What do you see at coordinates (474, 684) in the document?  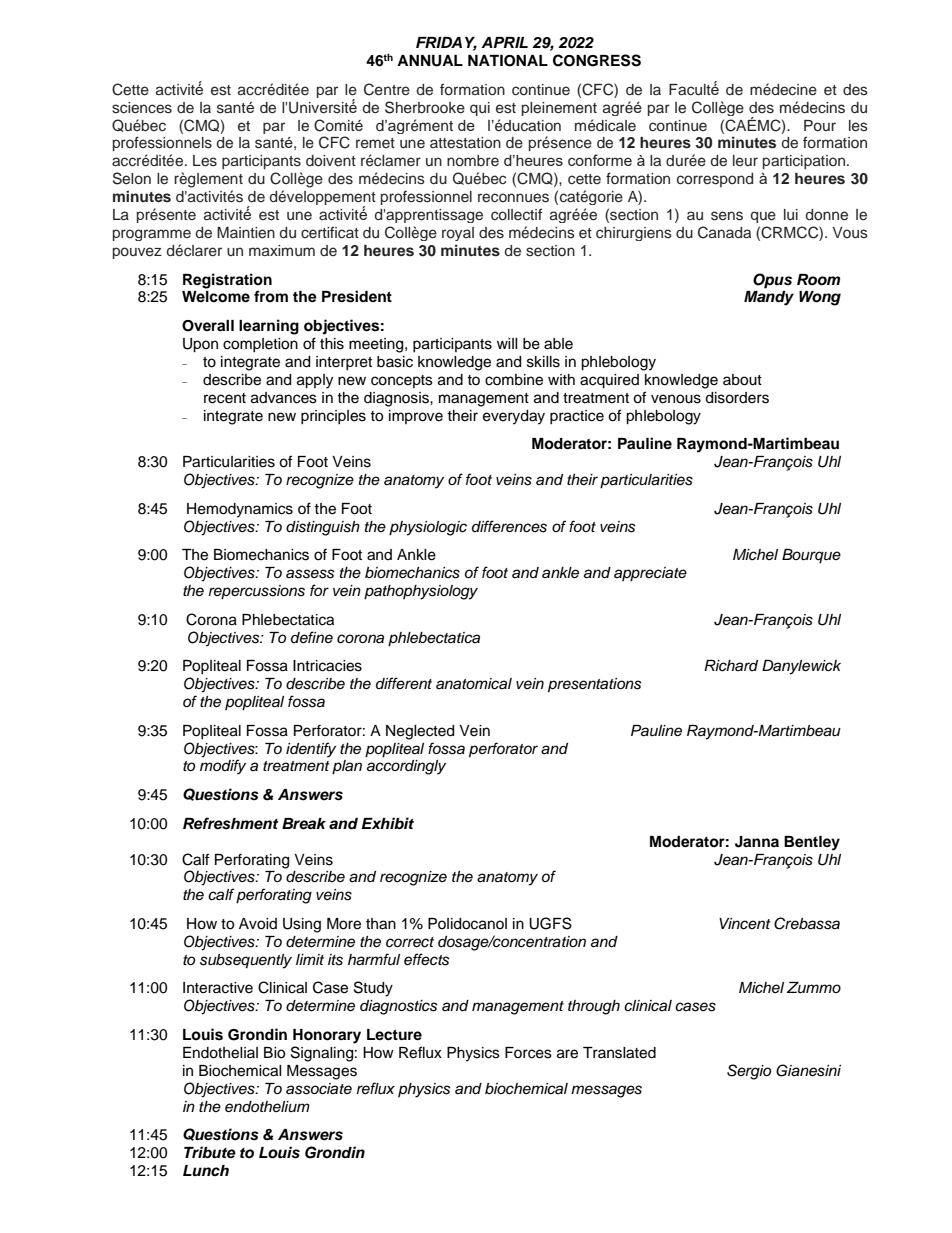 I see `anatomical` at bounding box center [474, 684].
